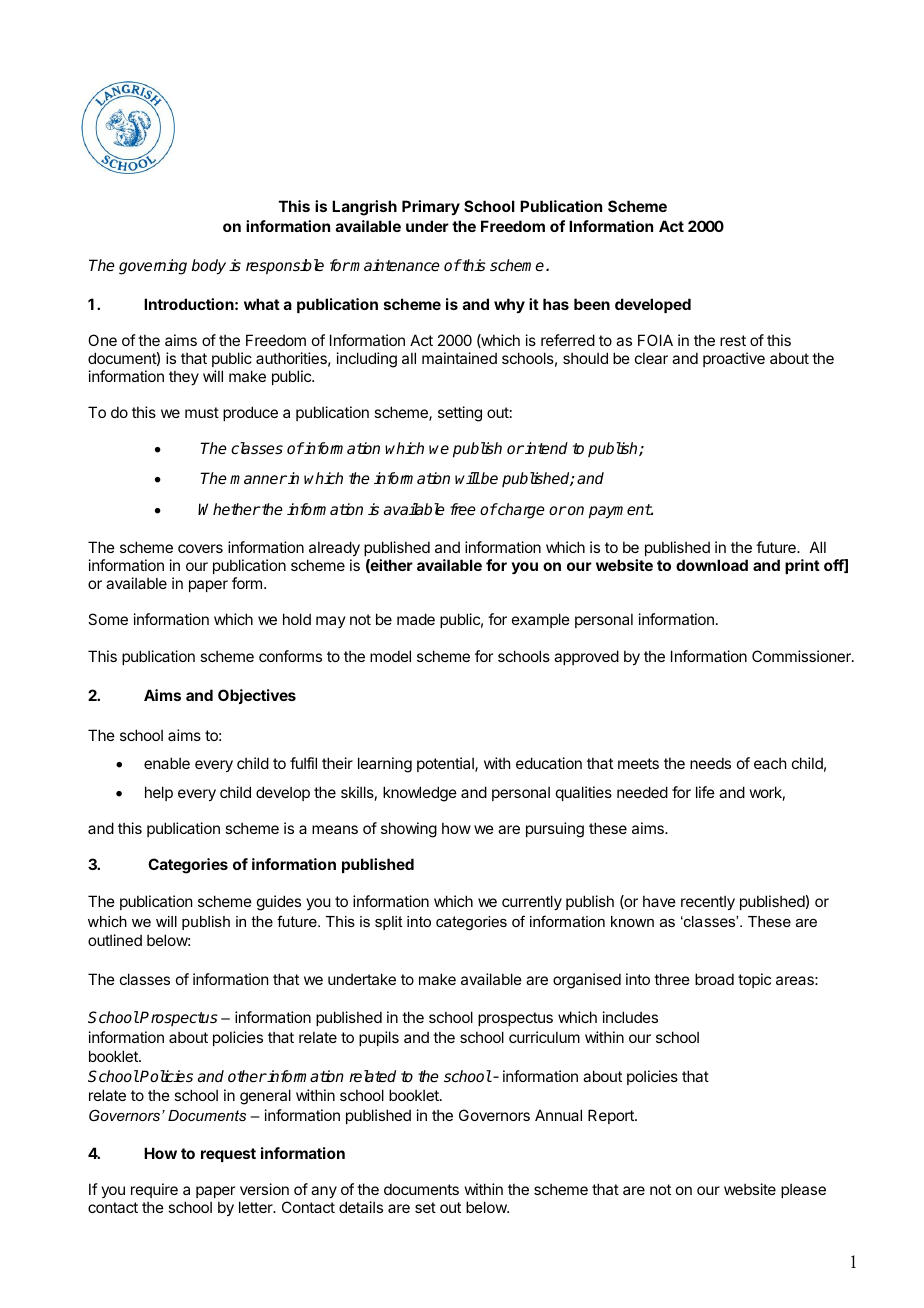 The height and width of the image is (1308, 924). What do you see at coordinates (257, 696) in the image?
I see `Objectives` at bounding box center [257, 696].
